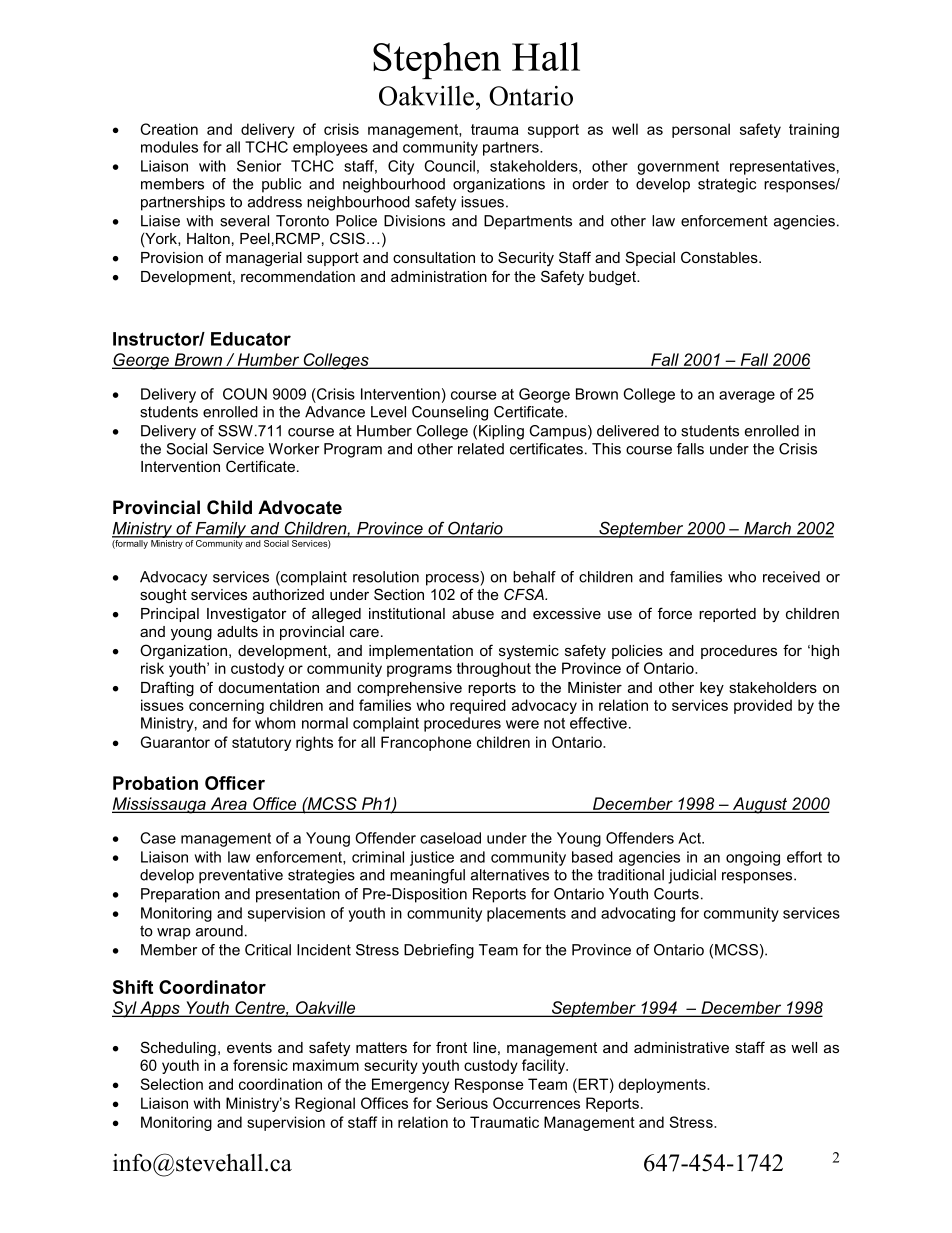  I want to click on average, so click(747, 397).
